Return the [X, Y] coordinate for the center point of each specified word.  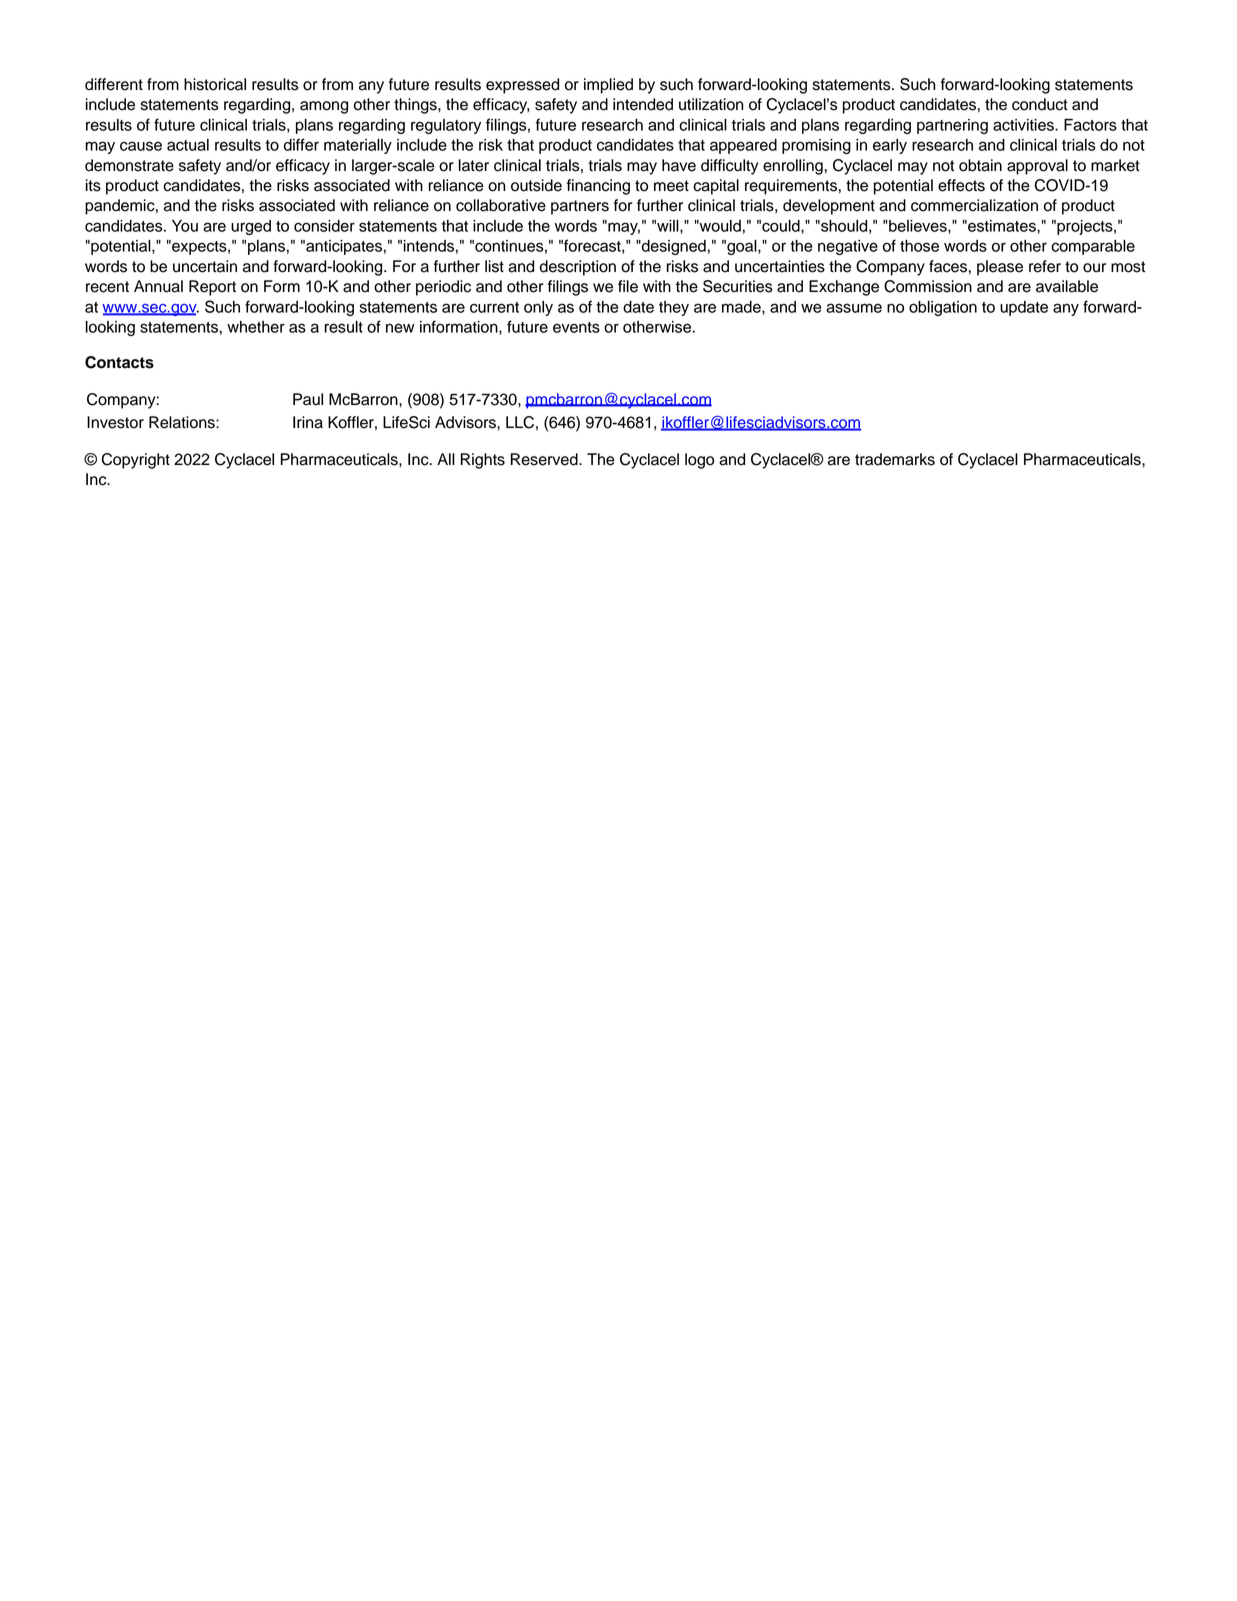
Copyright [136, 461]
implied [608, 86]
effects [961, 185]
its [93, 185]
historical [215, 84]
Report [212, 288]
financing [598, 187]
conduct [1040, 104]
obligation [943, 308]
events [576, 327]
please [1000, 268]
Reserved [545, 459]
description [578, 268]
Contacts [119, 362]
